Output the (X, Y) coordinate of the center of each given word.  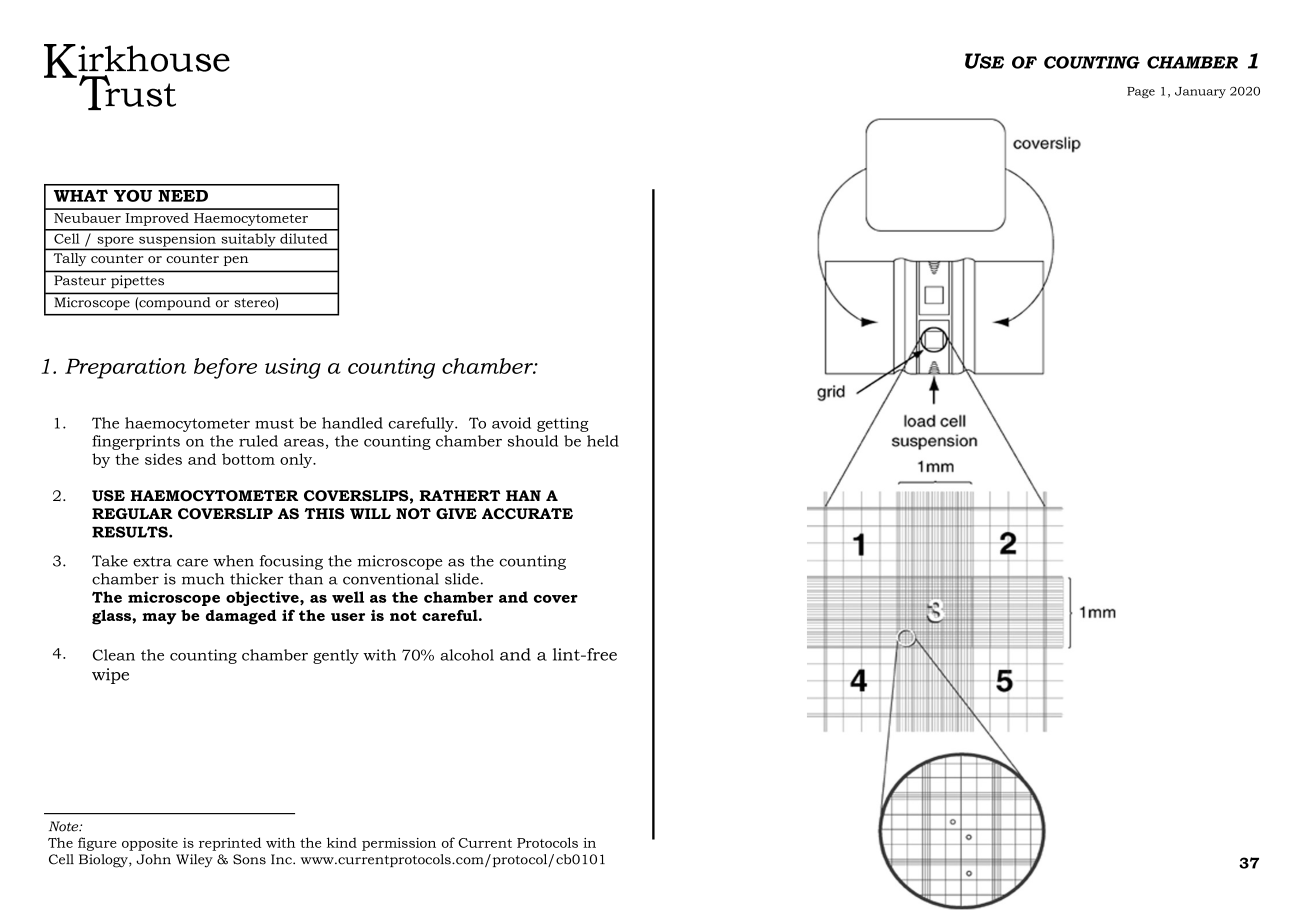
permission (399, 844)
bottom (248, 459)
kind (342, 842)
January (1200, 92)
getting (563, 424)
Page (1141, 92)
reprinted (230, 844)
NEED (183, 196)
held (603, 441)
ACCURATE (527, 513)
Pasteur (80, 280)
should (533, 441)
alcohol (467, 655)
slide (462, 579)
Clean (114, 655)
